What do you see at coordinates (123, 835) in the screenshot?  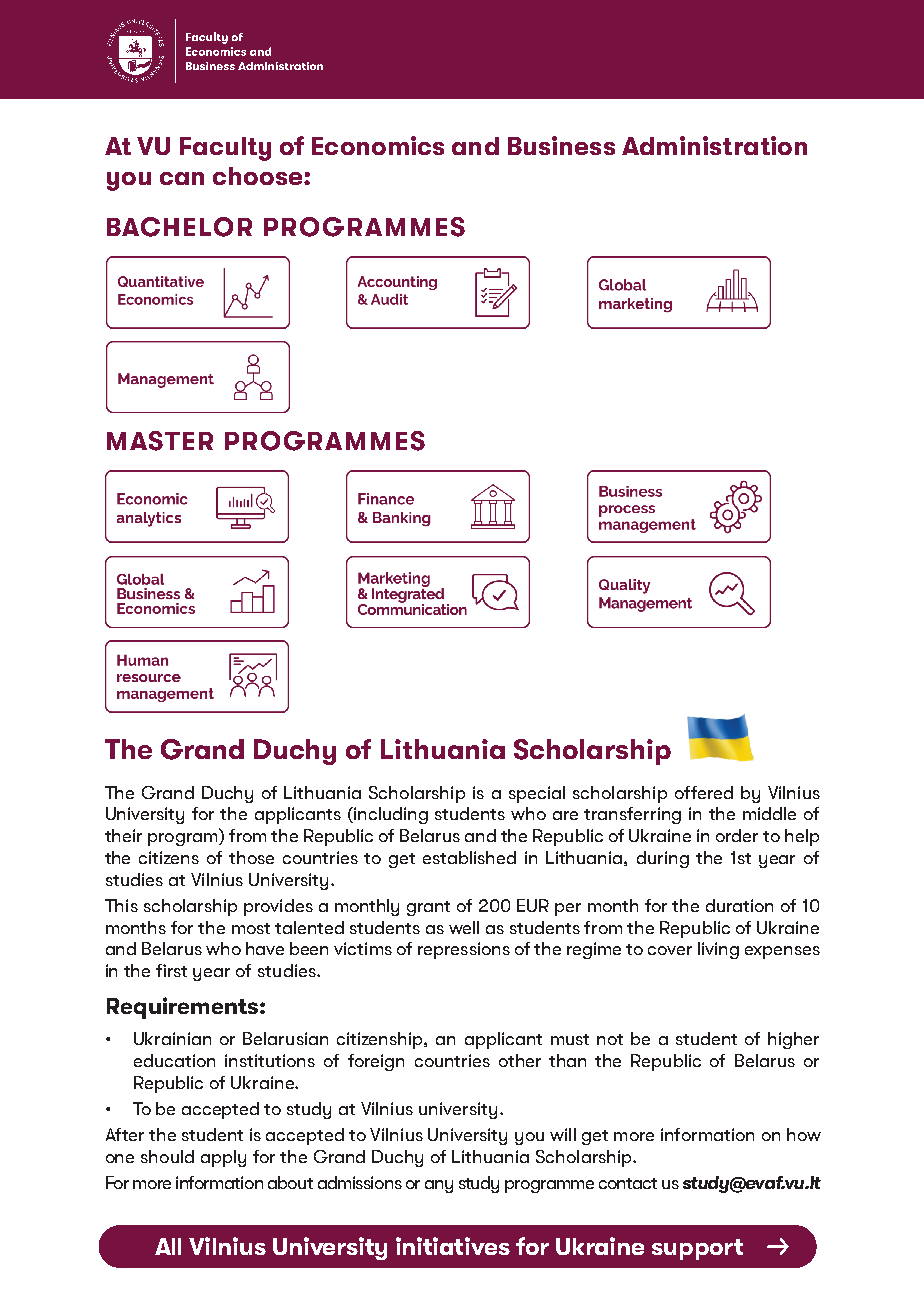 I see `their` at bounding box center [123, 835].
